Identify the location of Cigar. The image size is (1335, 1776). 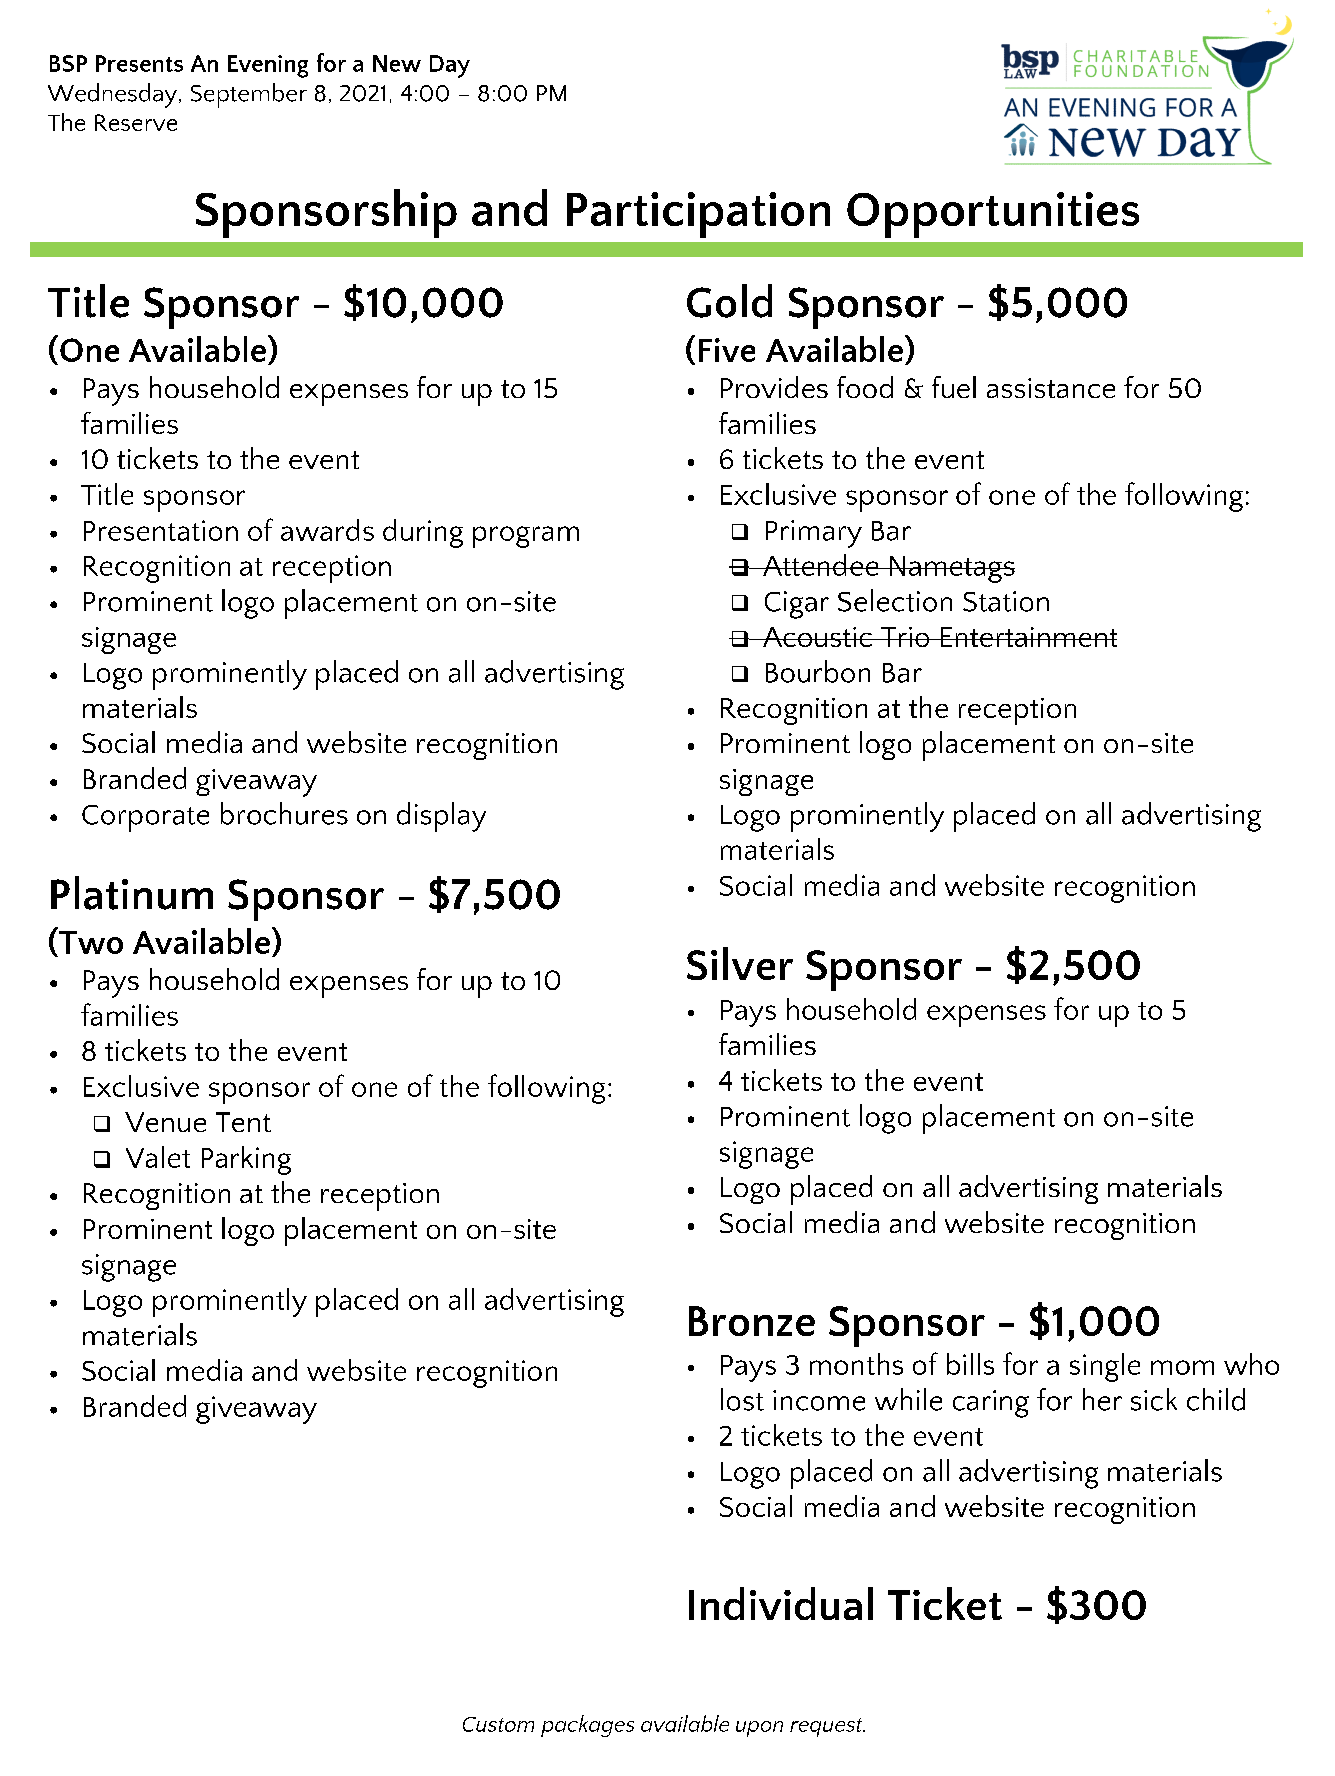
(797, 605).
